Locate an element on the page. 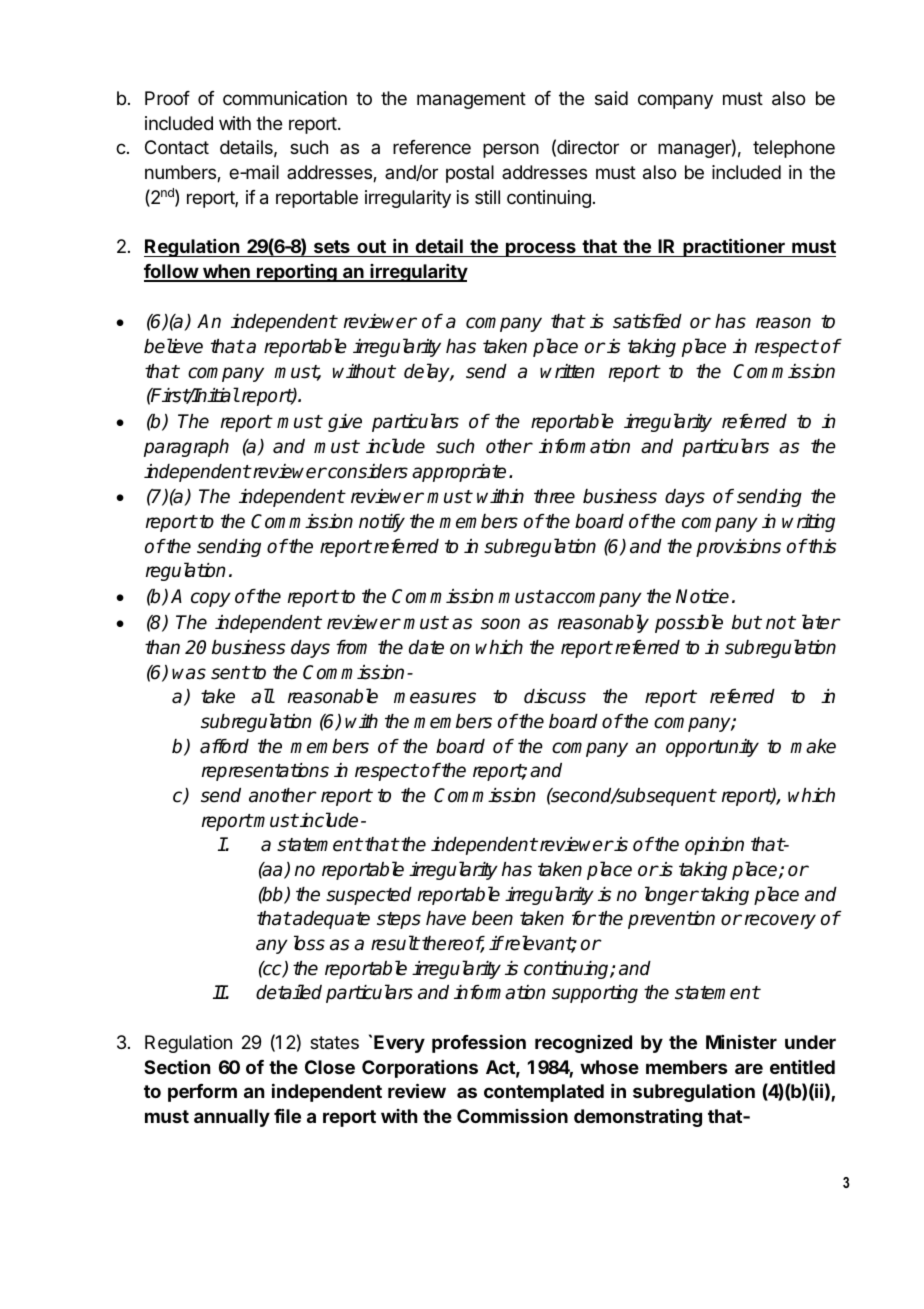 This document has height=1309, width=924. provisions is located at coordinates (738, 548).
